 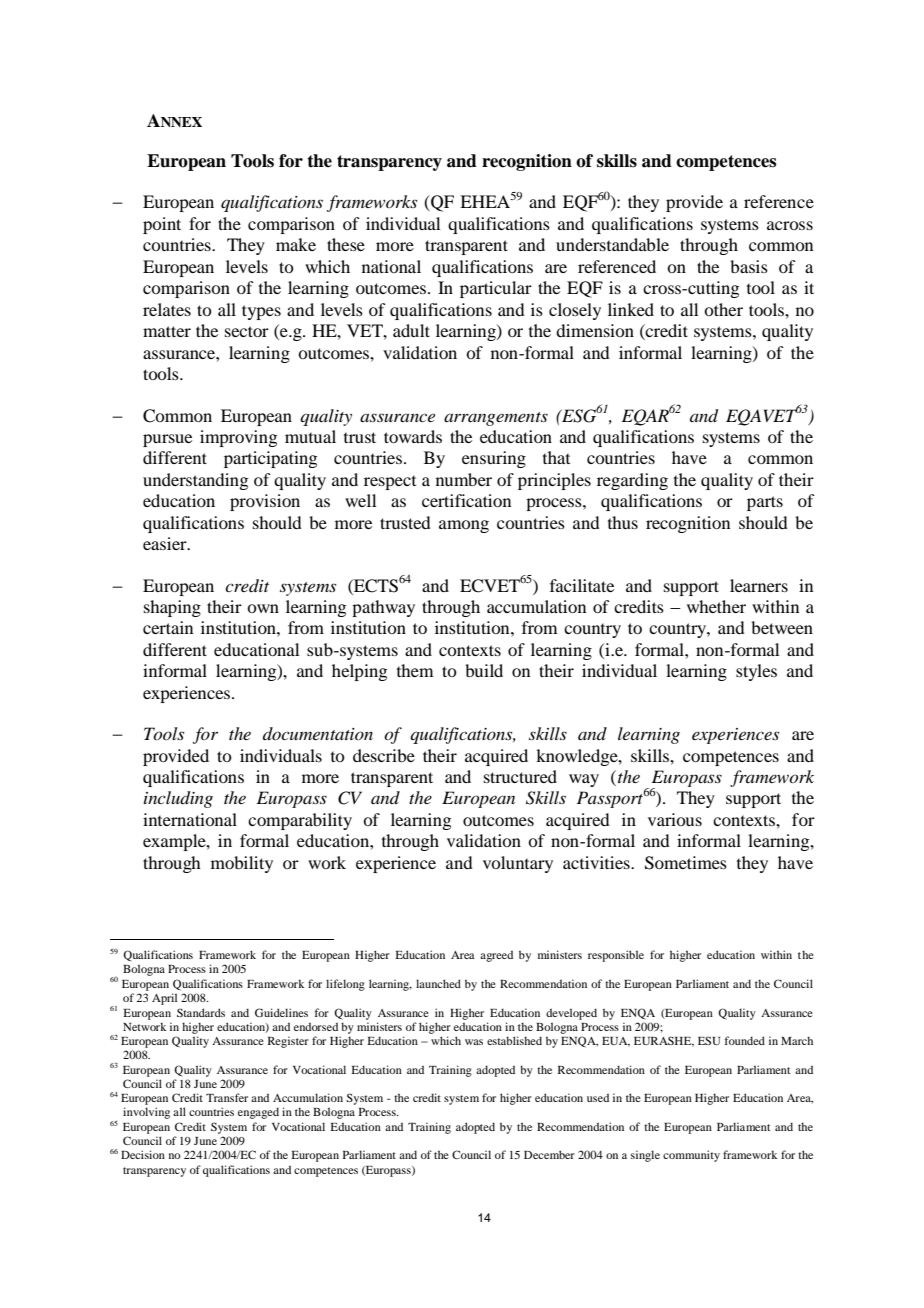 I want to click on particular, so click(x=496, y=289).
